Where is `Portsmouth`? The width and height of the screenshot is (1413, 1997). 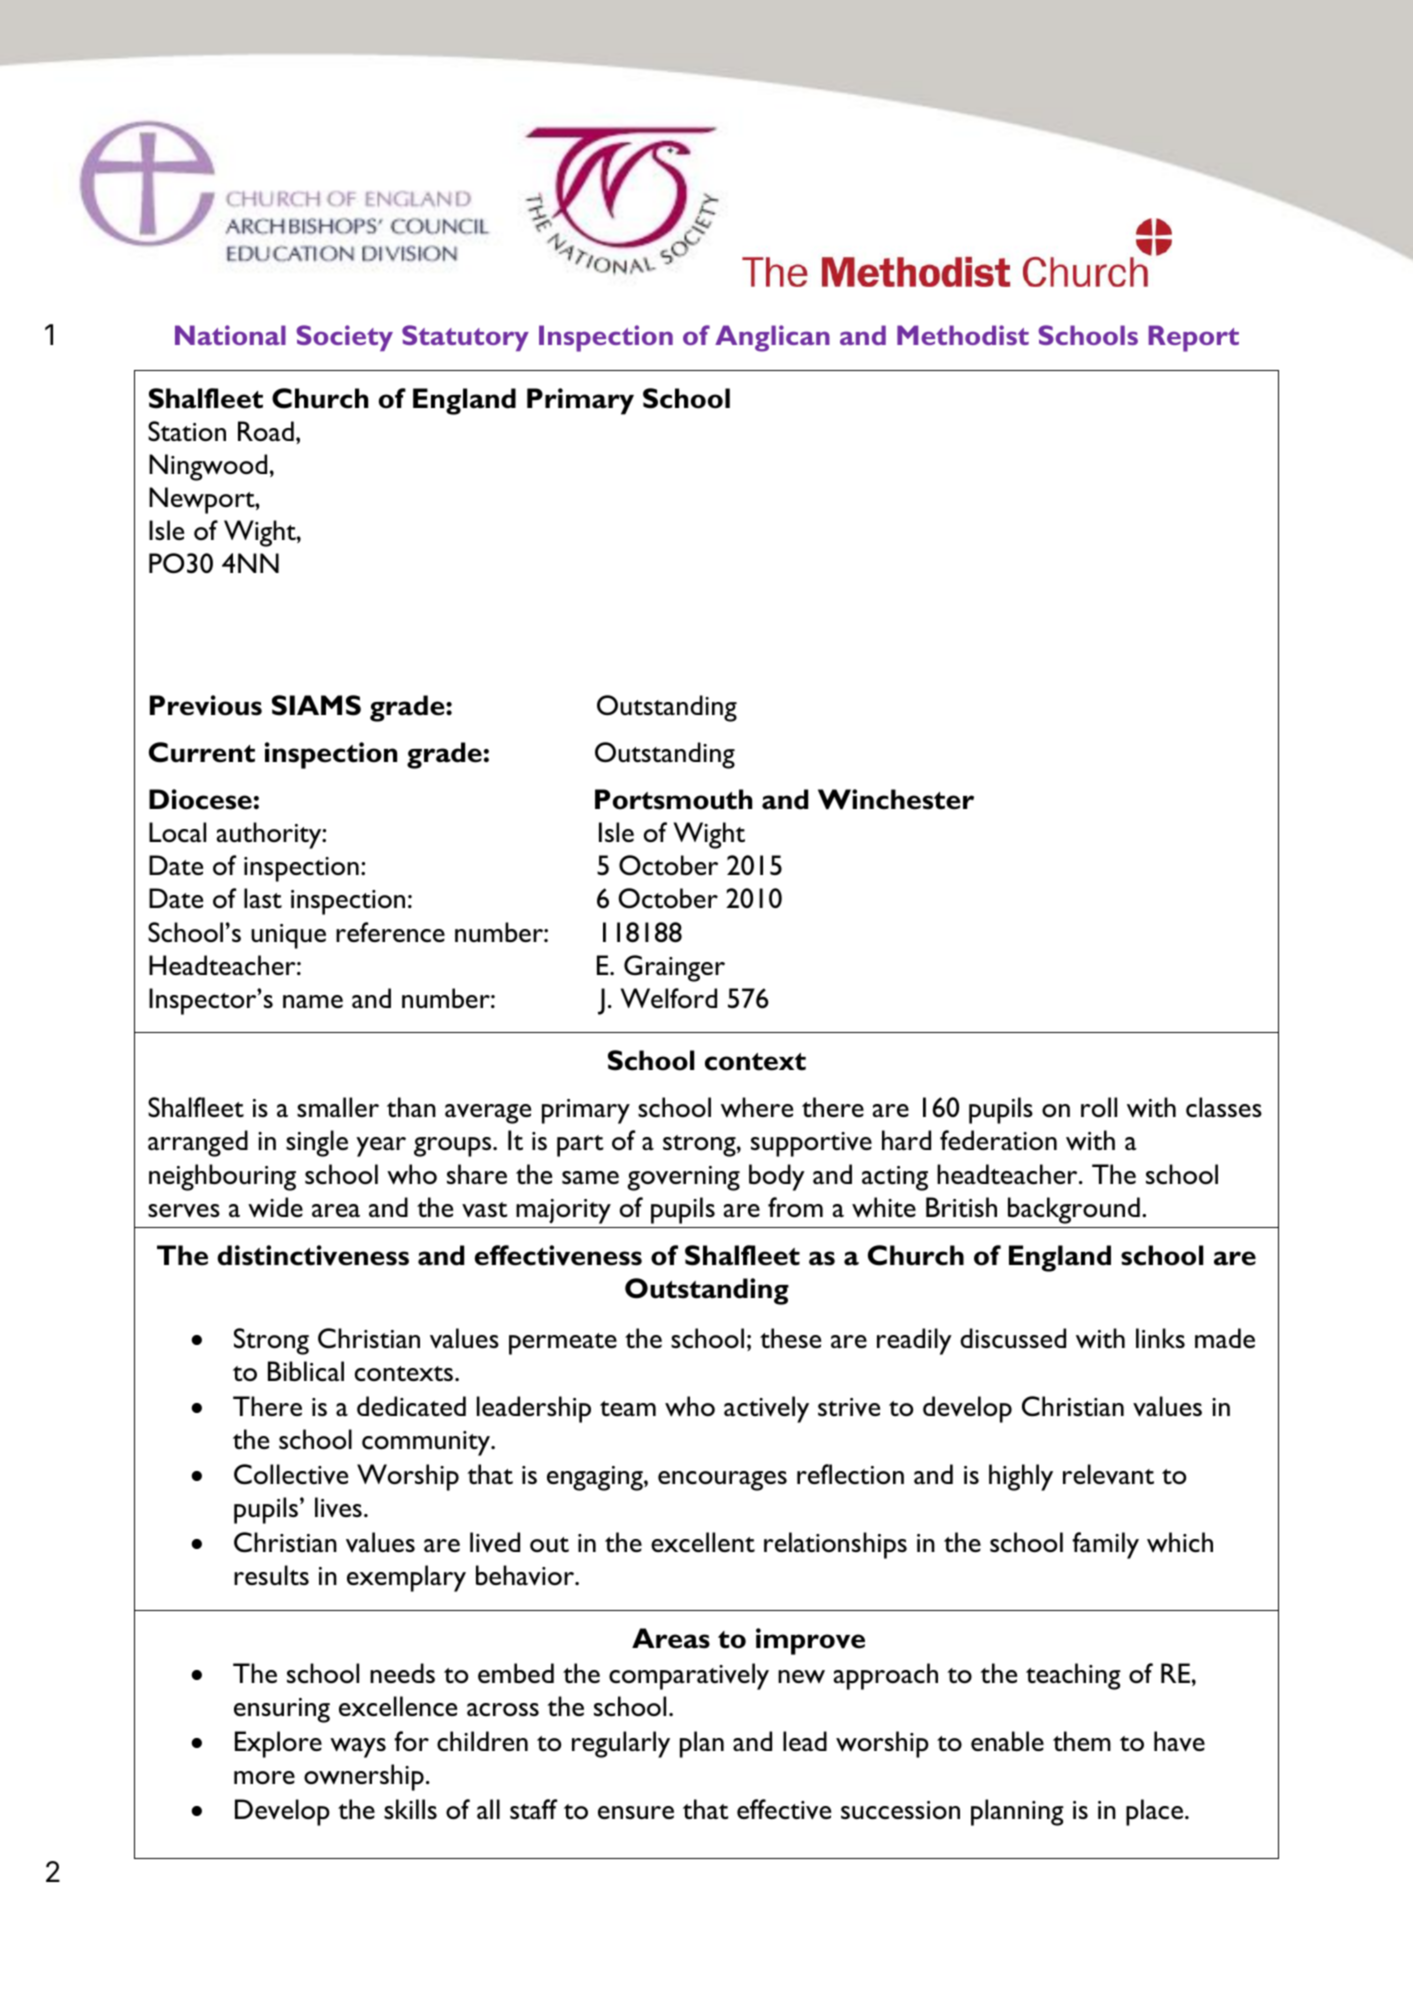
Portsmouth is located at coordinates (673, 799).
